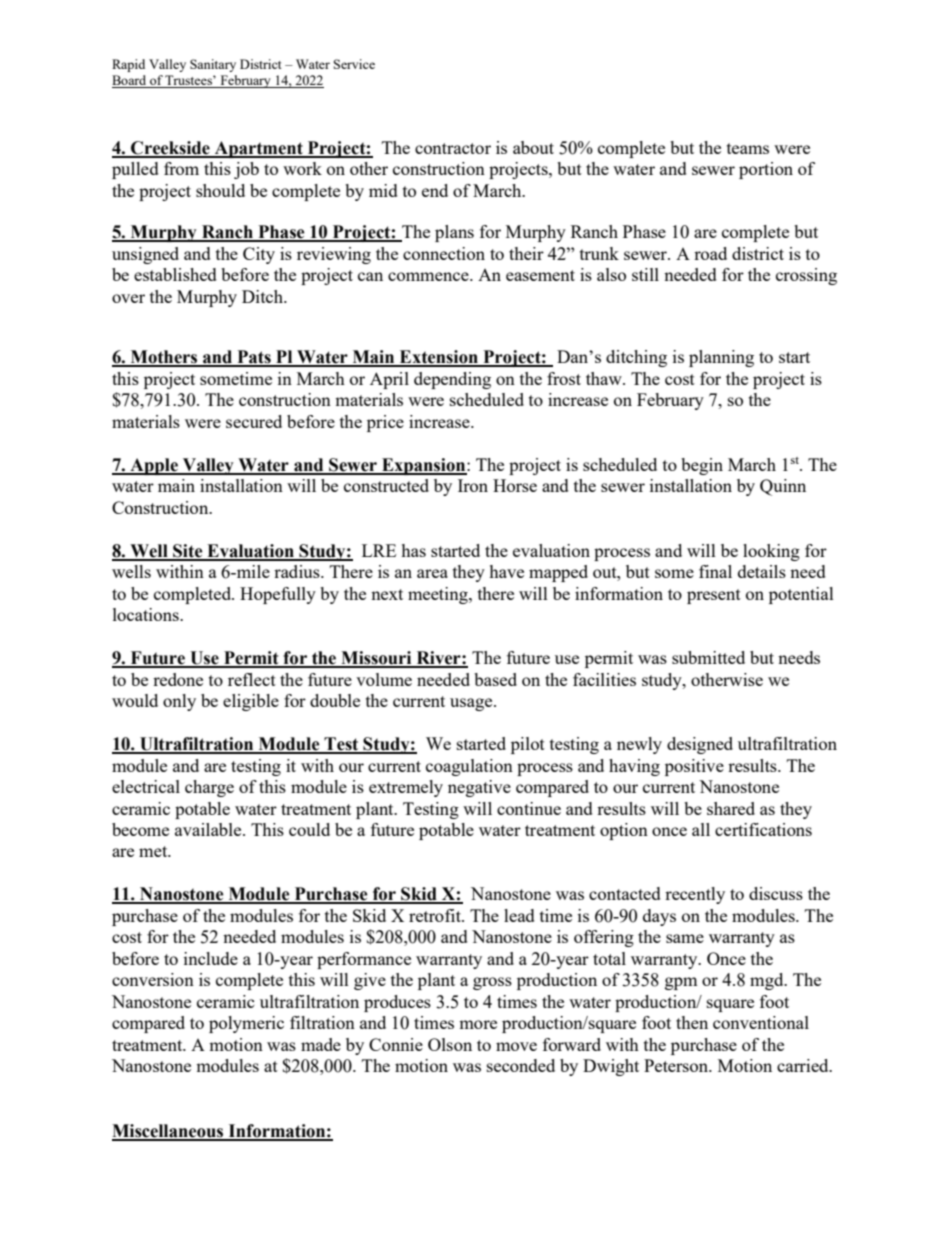 This screenshot has height=1233, width=952. Describe the element at coordinates (715, 571) in the screenshot. I see `final` at that location.
